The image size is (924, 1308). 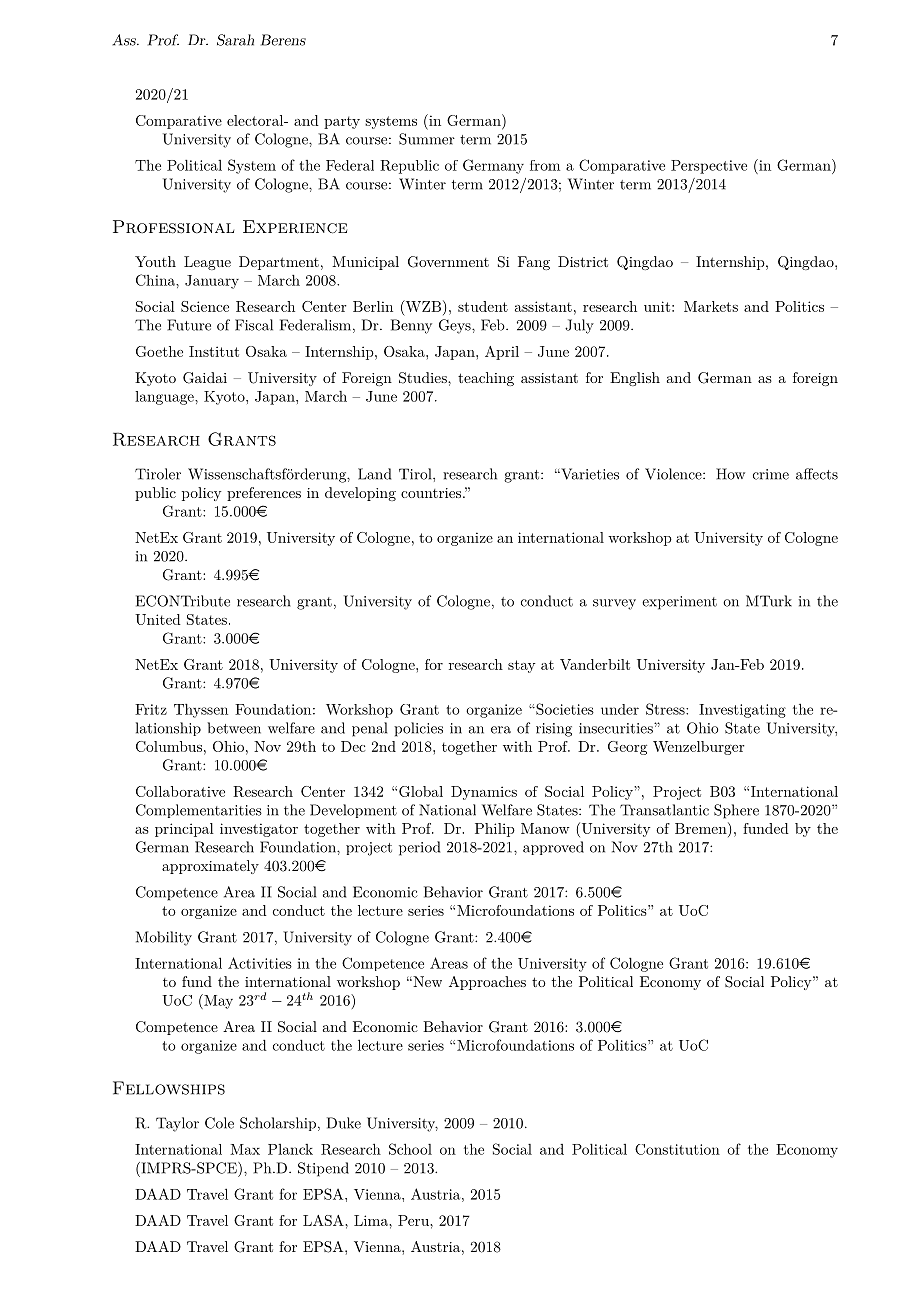 I want to click on Fritz, so click(x=151, y=709).
